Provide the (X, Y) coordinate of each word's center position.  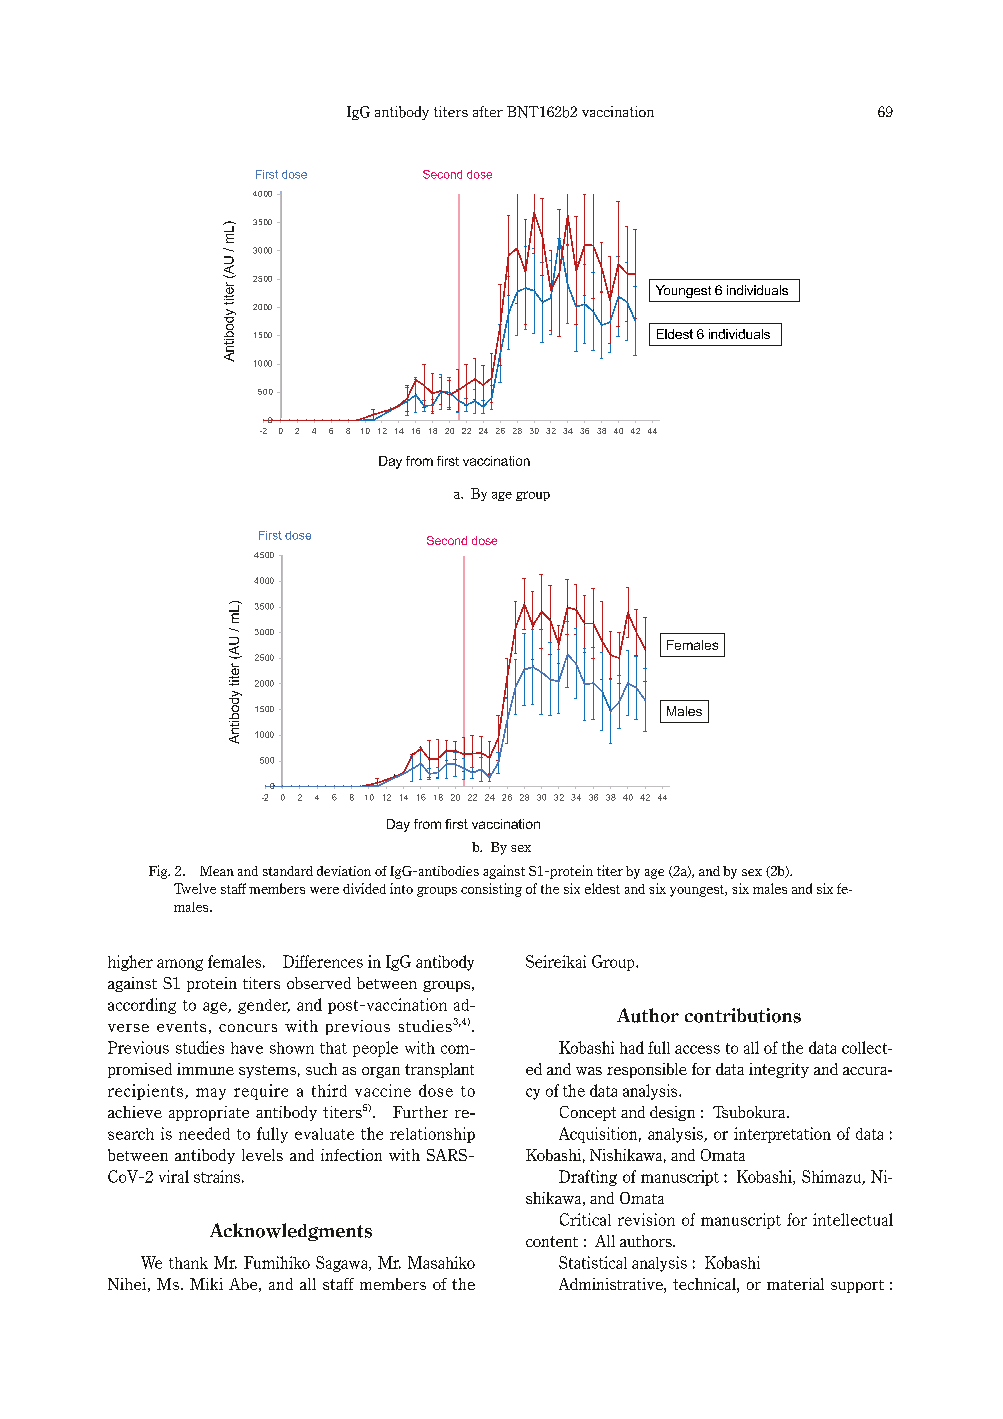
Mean (217, 871)
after (488, 111)
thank (188, 1263)
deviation (344, 871)
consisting (491, 890)
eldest (602, 888)
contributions (743, 1015)
